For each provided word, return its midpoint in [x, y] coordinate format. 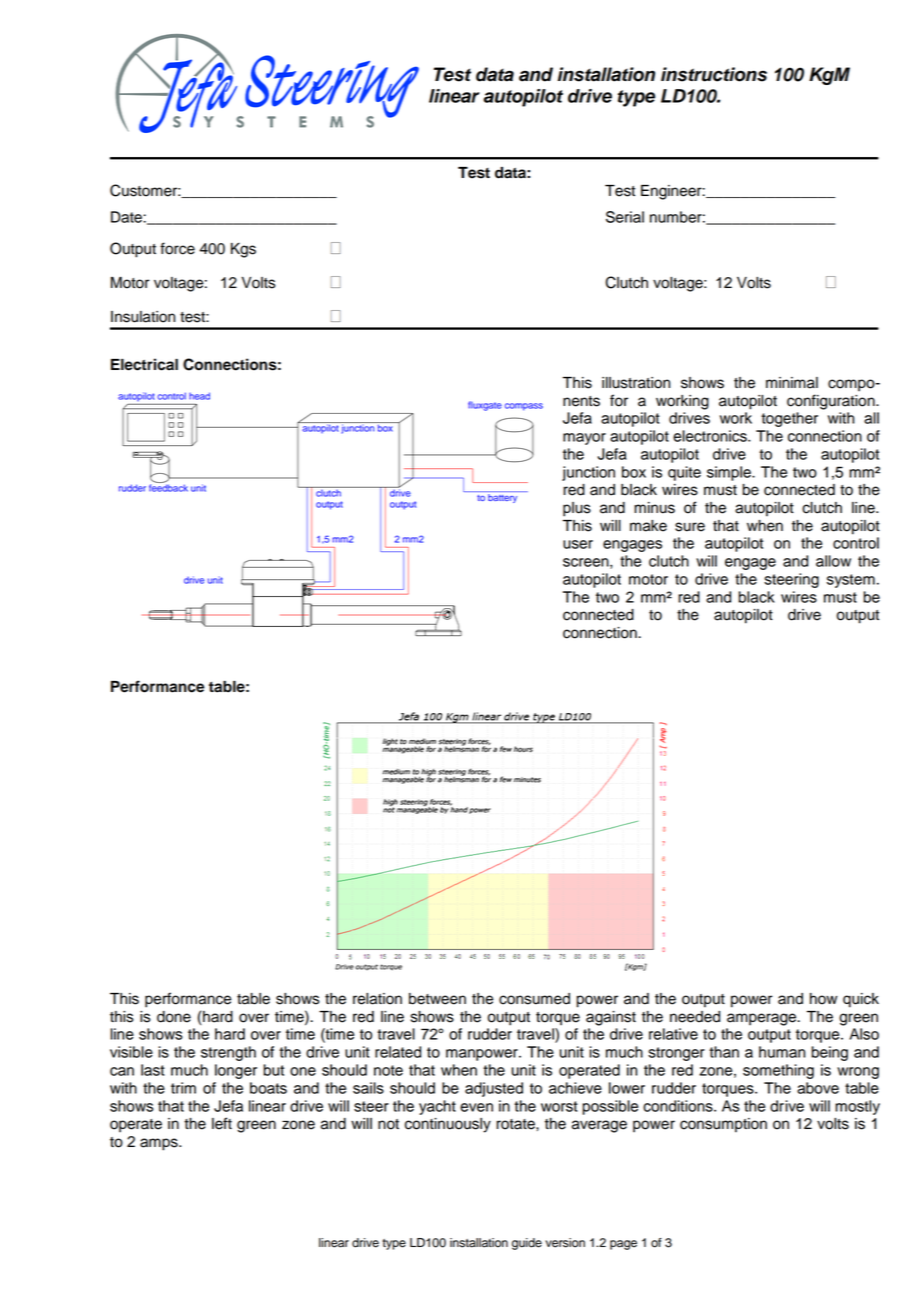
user [578, 544]
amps [160, 1144]
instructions [714, 74]
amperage [763, 1019]
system [851, 581]
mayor [584, 439]
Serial [625, 217]
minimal [792, 383]
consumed [534, 999]
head [199, 396]
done [174, 1017]
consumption [723, 1125]
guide [527, 1244]
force [177, 248]
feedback [168, 487]
